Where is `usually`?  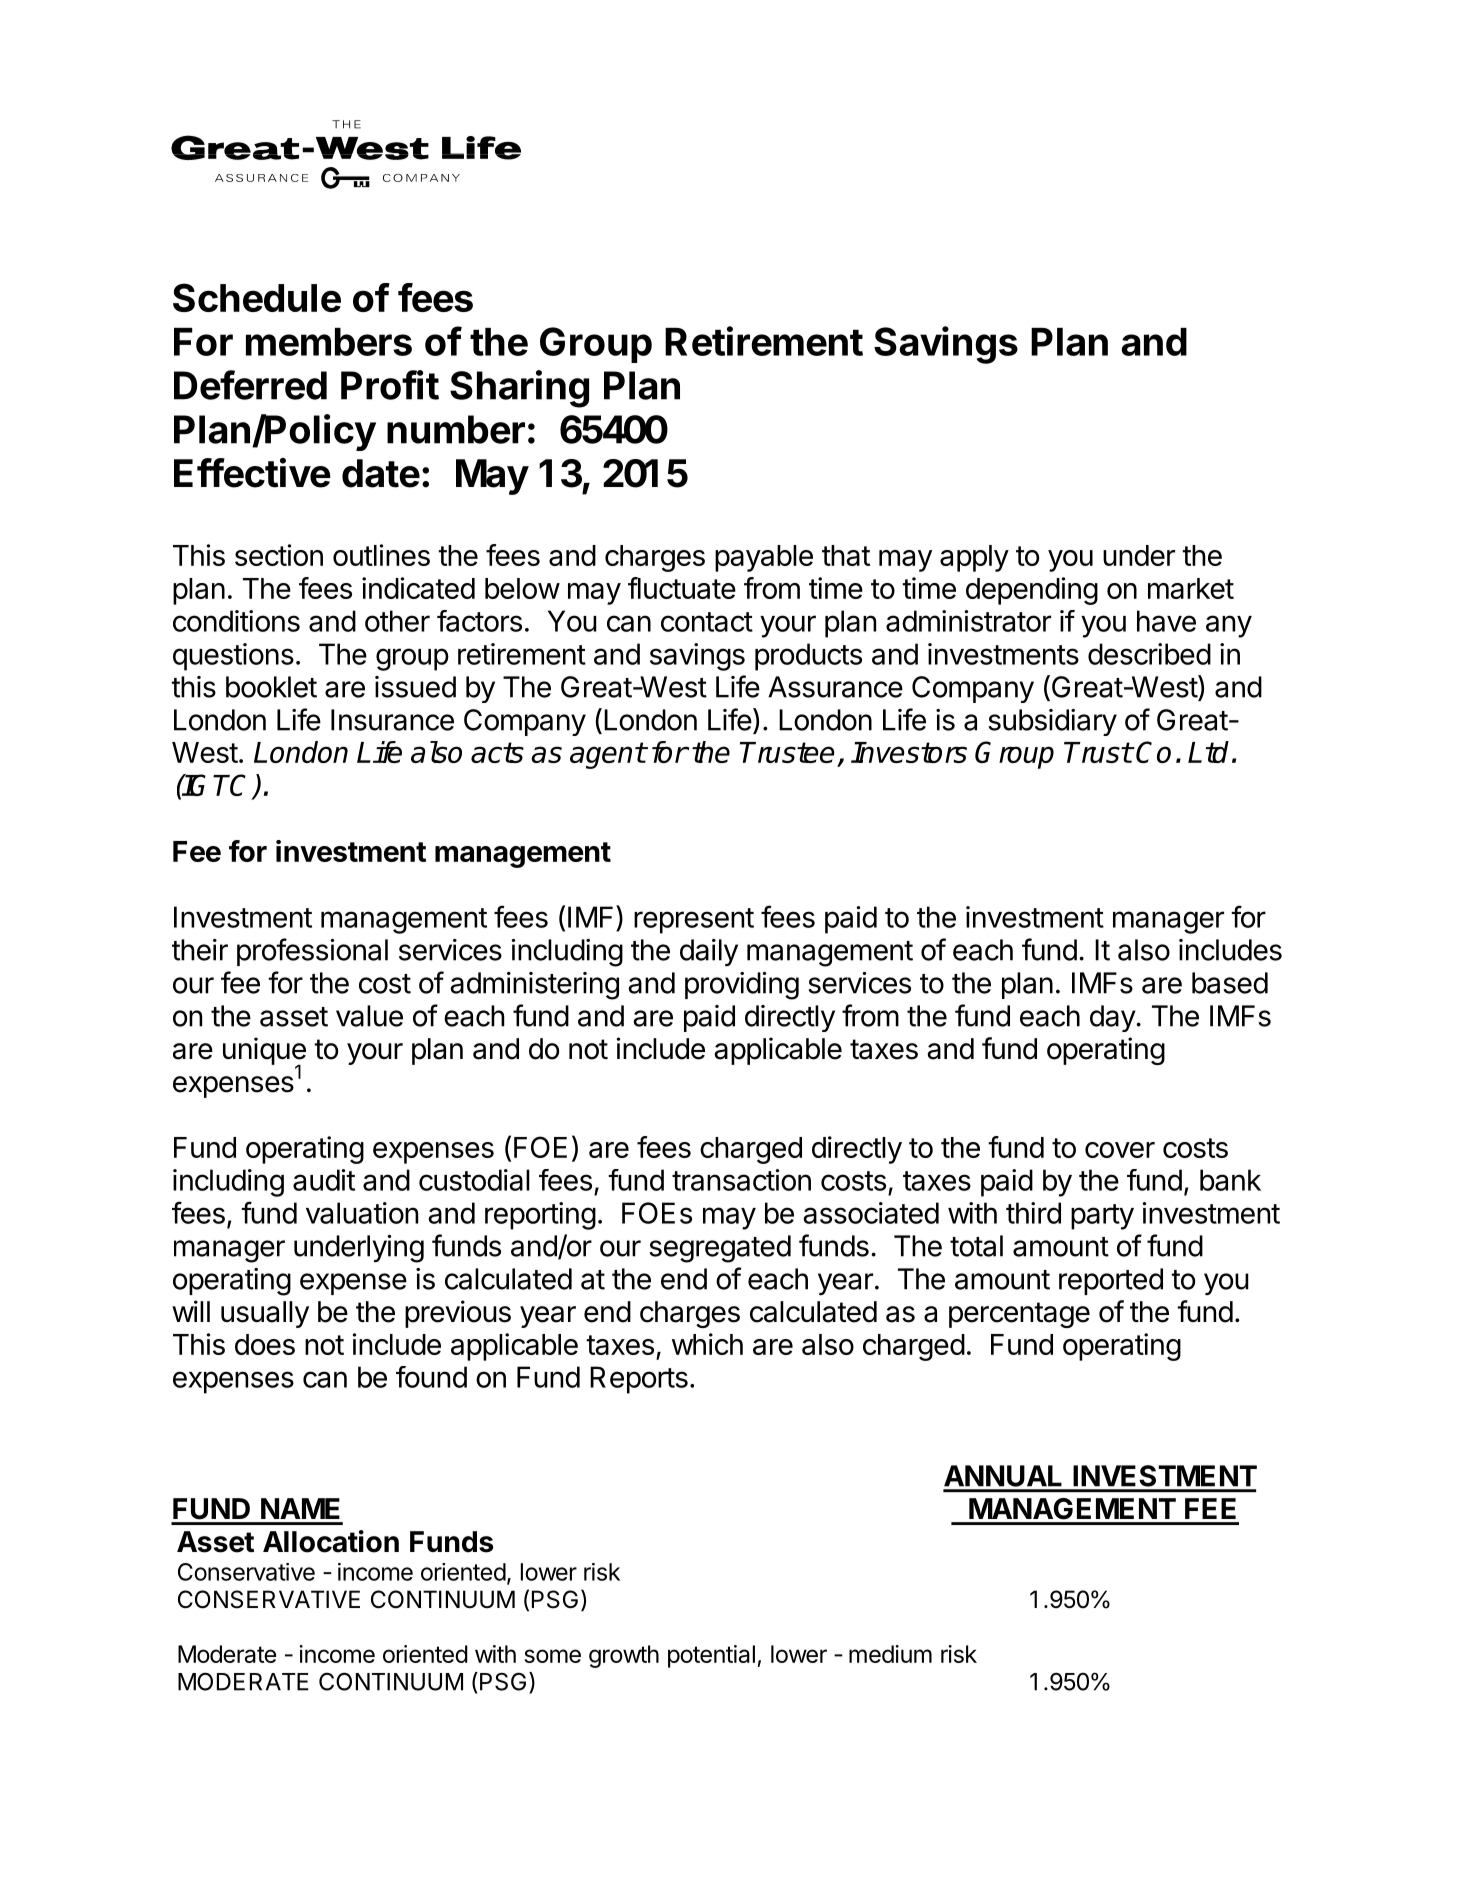 usually is located at coordinates (265, 1314).
